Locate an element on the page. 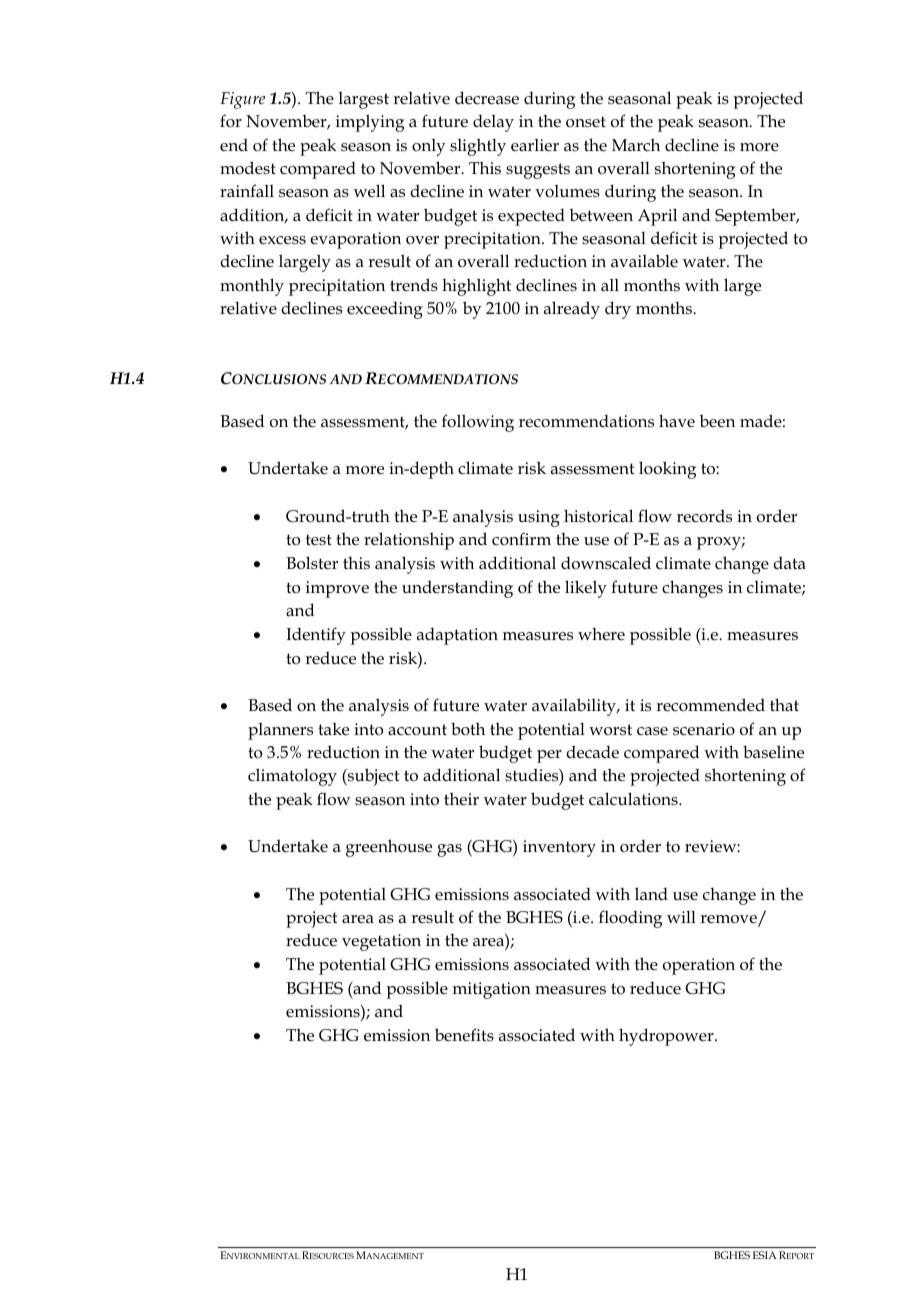  March is located at coordinates (636, 144).
